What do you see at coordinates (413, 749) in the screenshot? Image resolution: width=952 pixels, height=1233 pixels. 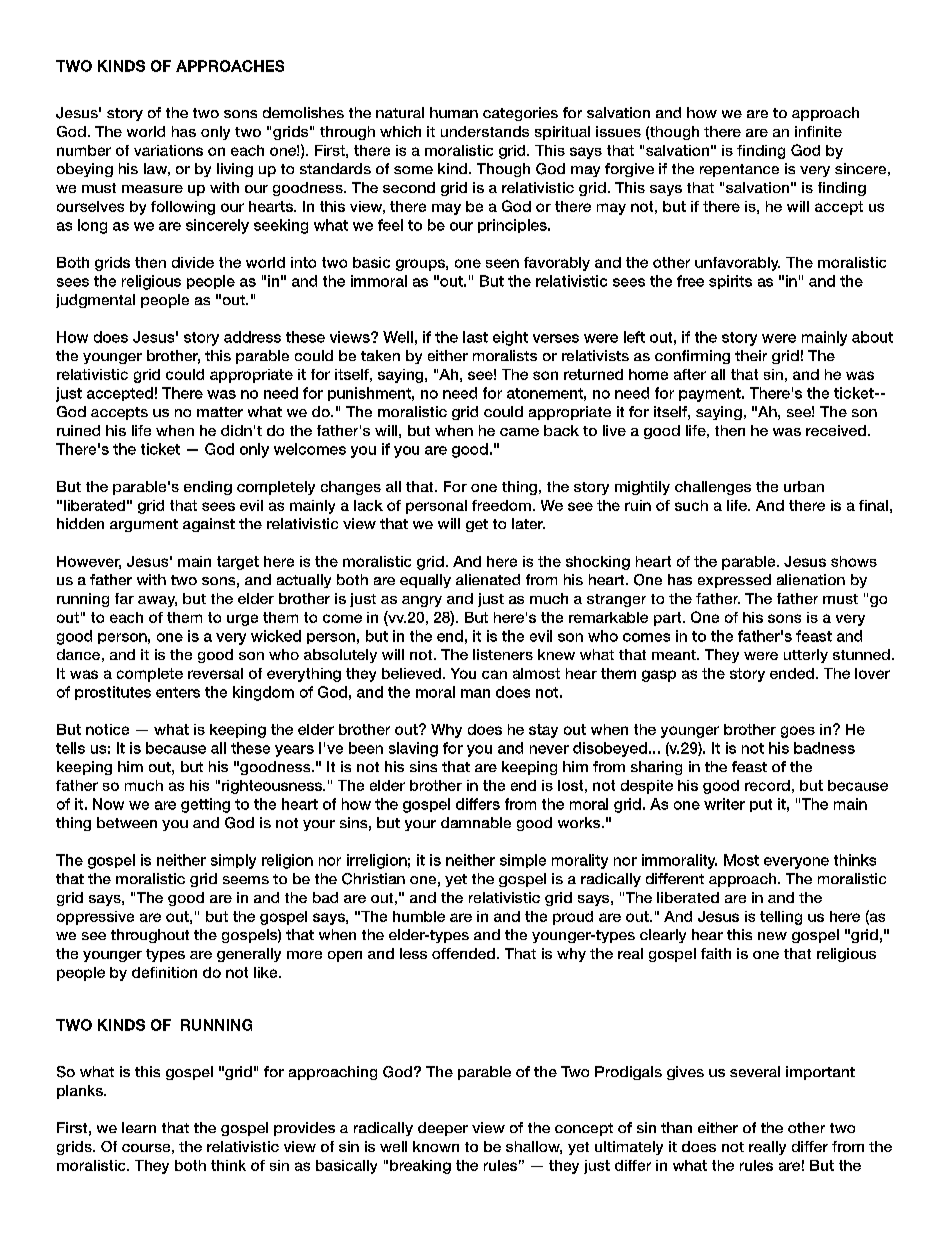 I see `slaving` at bounding box center [413, 749].
